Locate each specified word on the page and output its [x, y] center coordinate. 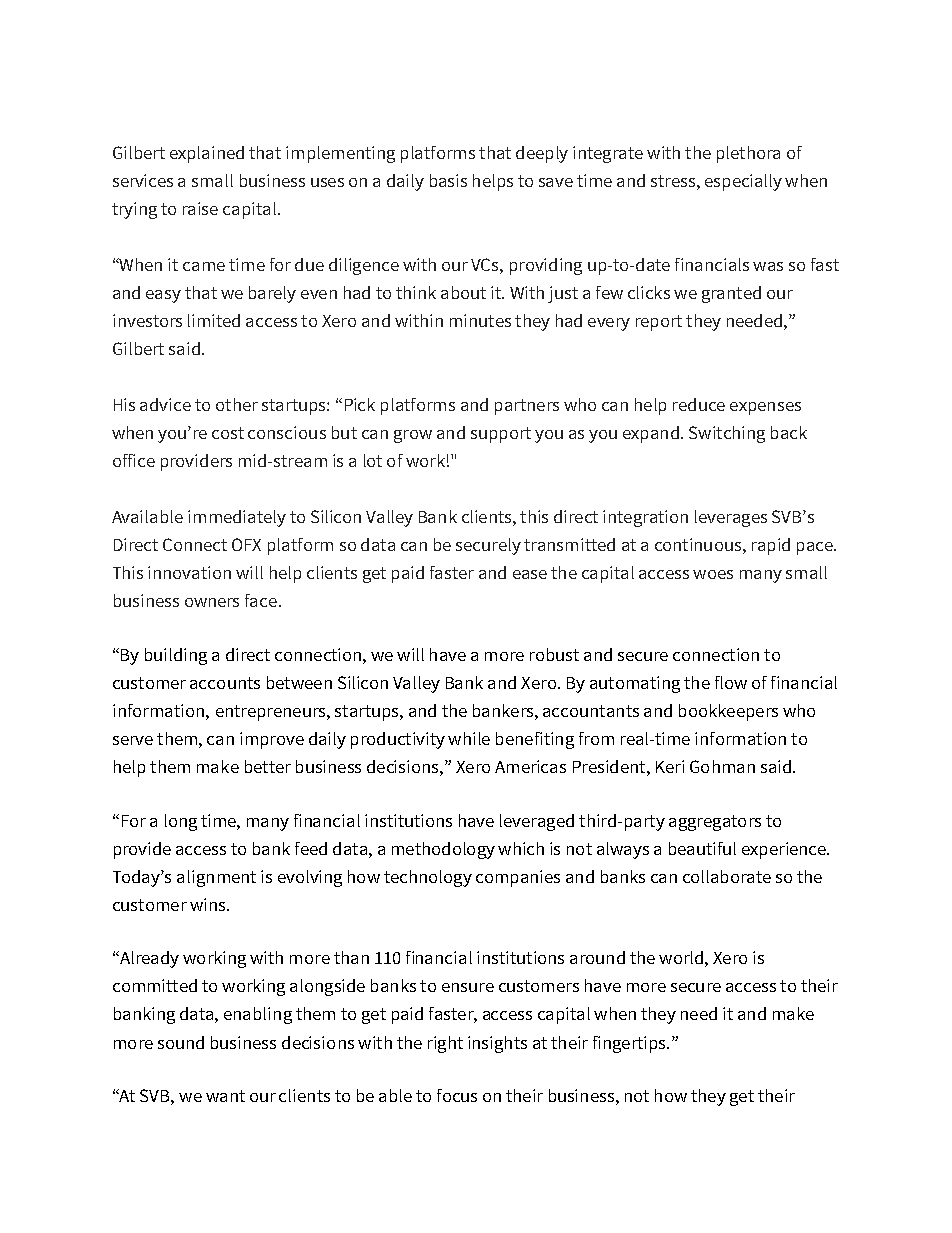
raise [200, 208]
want [225, 1096]
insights [497, 1044]
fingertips [630, 1044]
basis [448, 180]
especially [743, 182]
